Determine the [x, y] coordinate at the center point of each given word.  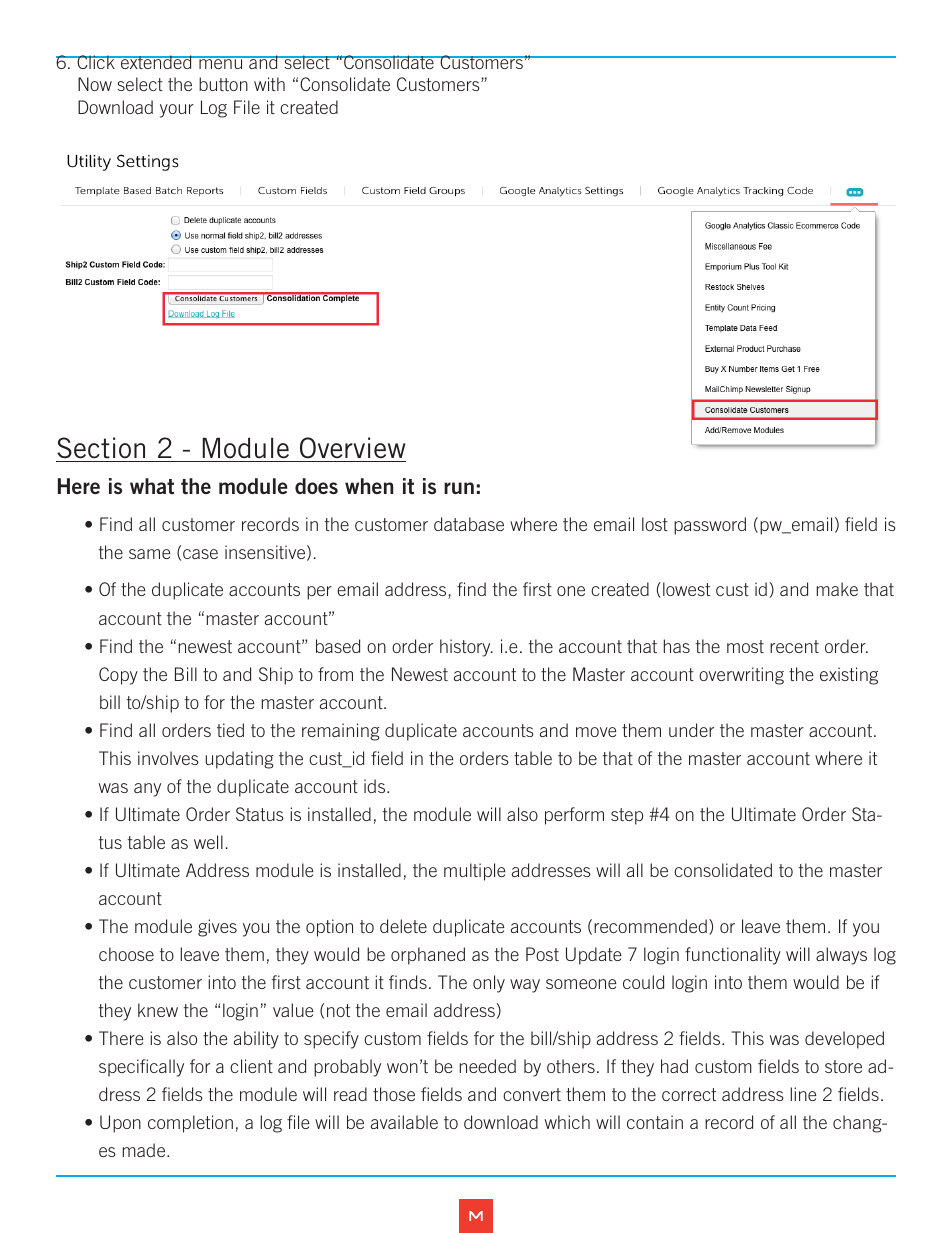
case [200, 554]
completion [190, 1124]
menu [221, 63]
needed [488, 1066]
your [177, 111]
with [269, 84]
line [803, 1094]
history [466, 648]
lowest [686, 589]
